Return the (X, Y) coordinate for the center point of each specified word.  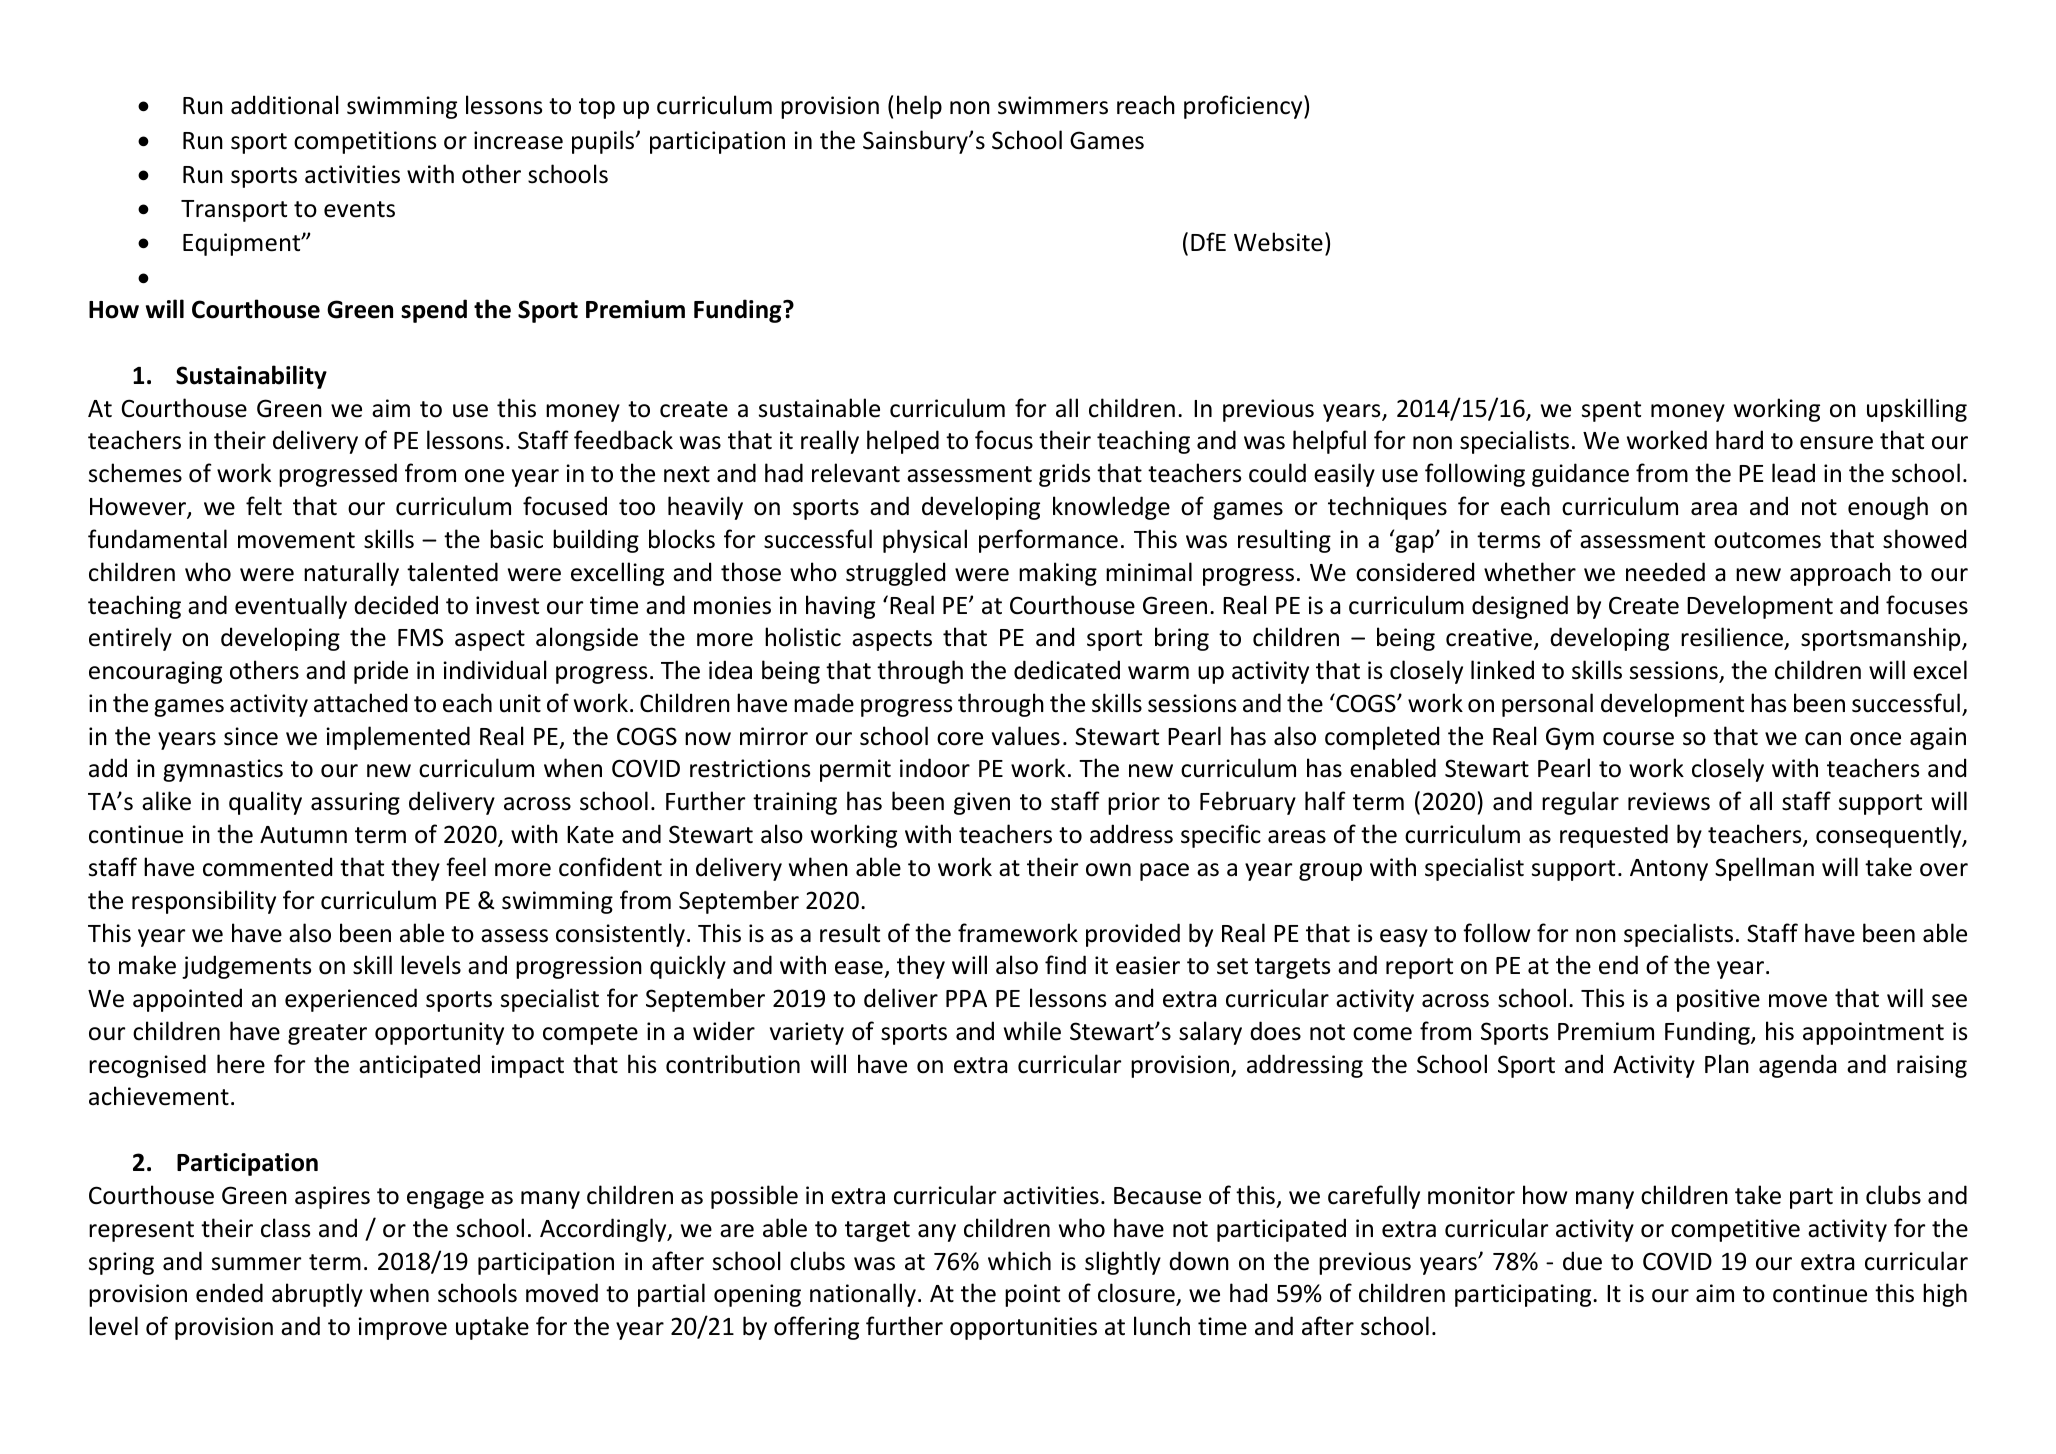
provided (1133, 935)
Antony (1669, 870)
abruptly (317, 1295)
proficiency (1244, 107)
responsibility (204, 902)
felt (264, 506)
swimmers (1053, 105)
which (1019, 1261)
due (1582, 1261)
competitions (365, 142)
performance (1048, 541)
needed (1665, 572)
